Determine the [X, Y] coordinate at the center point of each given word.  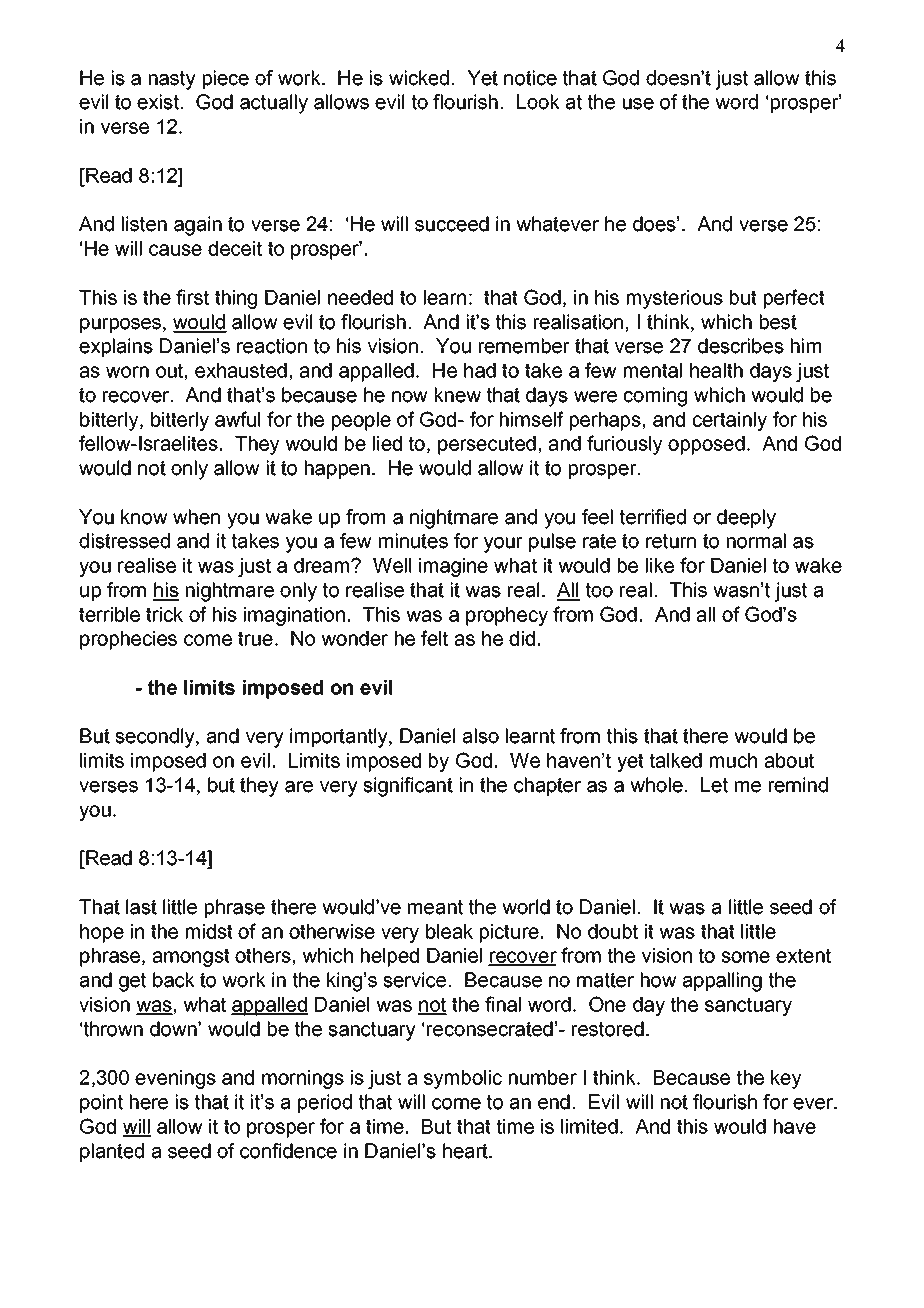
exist [158, 102]
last [141, 907]
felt [434, 638]
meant [435, 907]
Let [714, 785]
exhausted [241, 370]
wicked [419, 78]
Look [538, 102]
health [716, 370]
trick [164, 614]
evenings [175, 1079]
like [660, 565]
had [480, 370]
